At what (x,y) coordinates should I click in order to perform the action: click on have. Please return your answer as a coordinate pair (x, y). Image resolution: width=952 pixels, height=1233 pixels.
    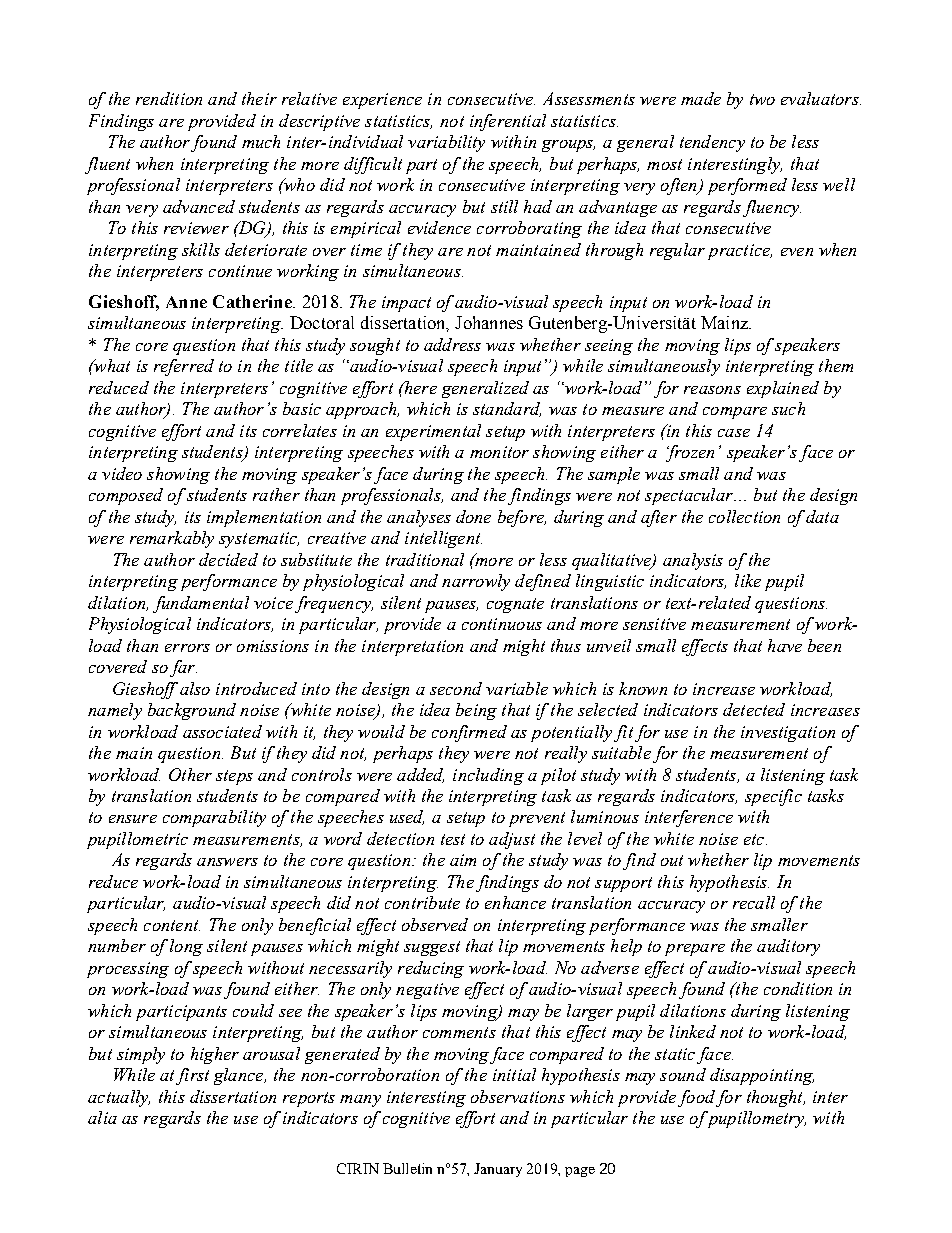
    Looking at the image, I should click on (785, 645).
